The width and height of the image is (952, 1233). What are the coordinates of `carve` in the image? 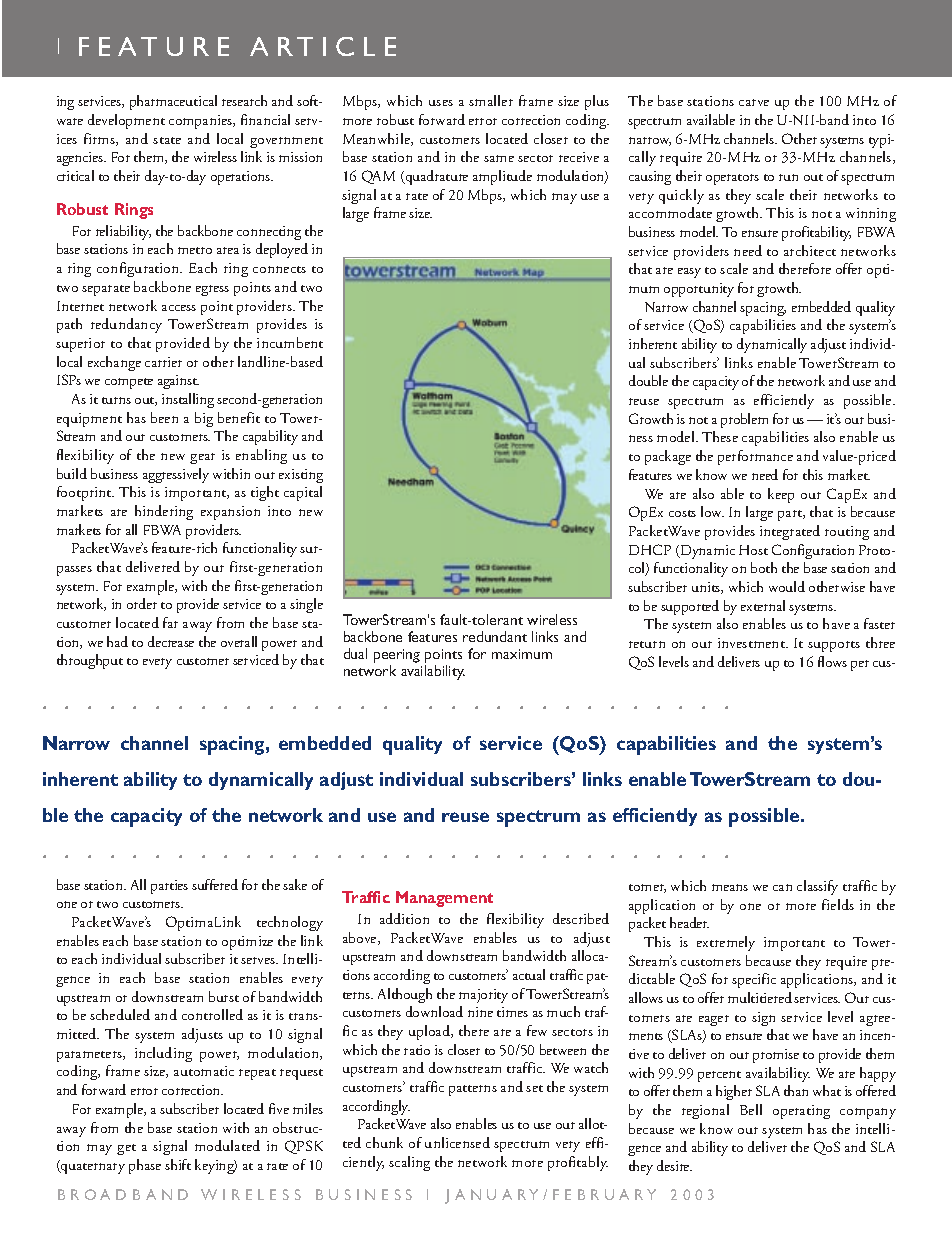 It's located at (754, 102).
